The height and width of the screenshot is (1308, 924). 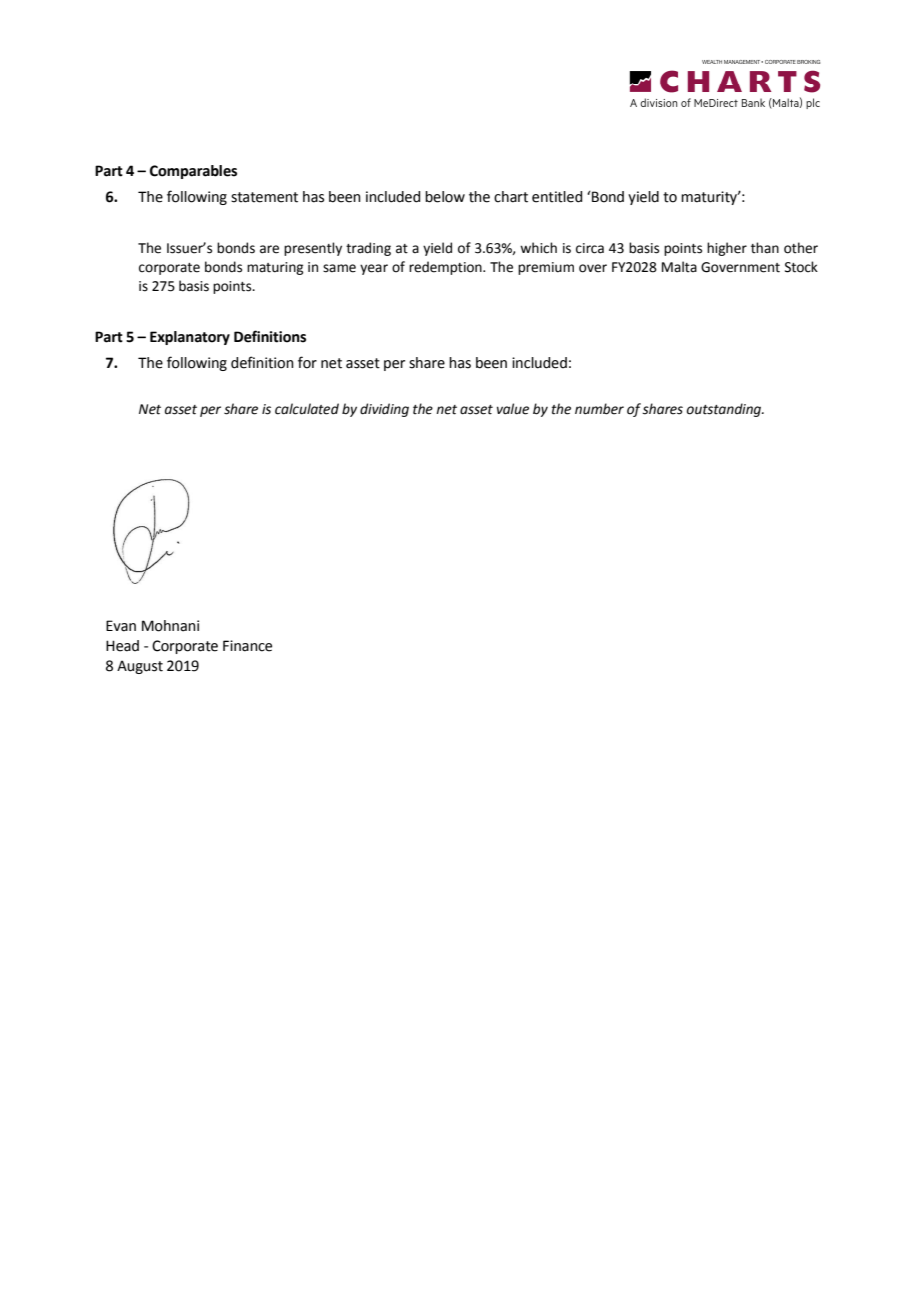 What do you see at coordinates (599, 409) in the screenshot?
I see `number` at bounding box center [599, 409].
